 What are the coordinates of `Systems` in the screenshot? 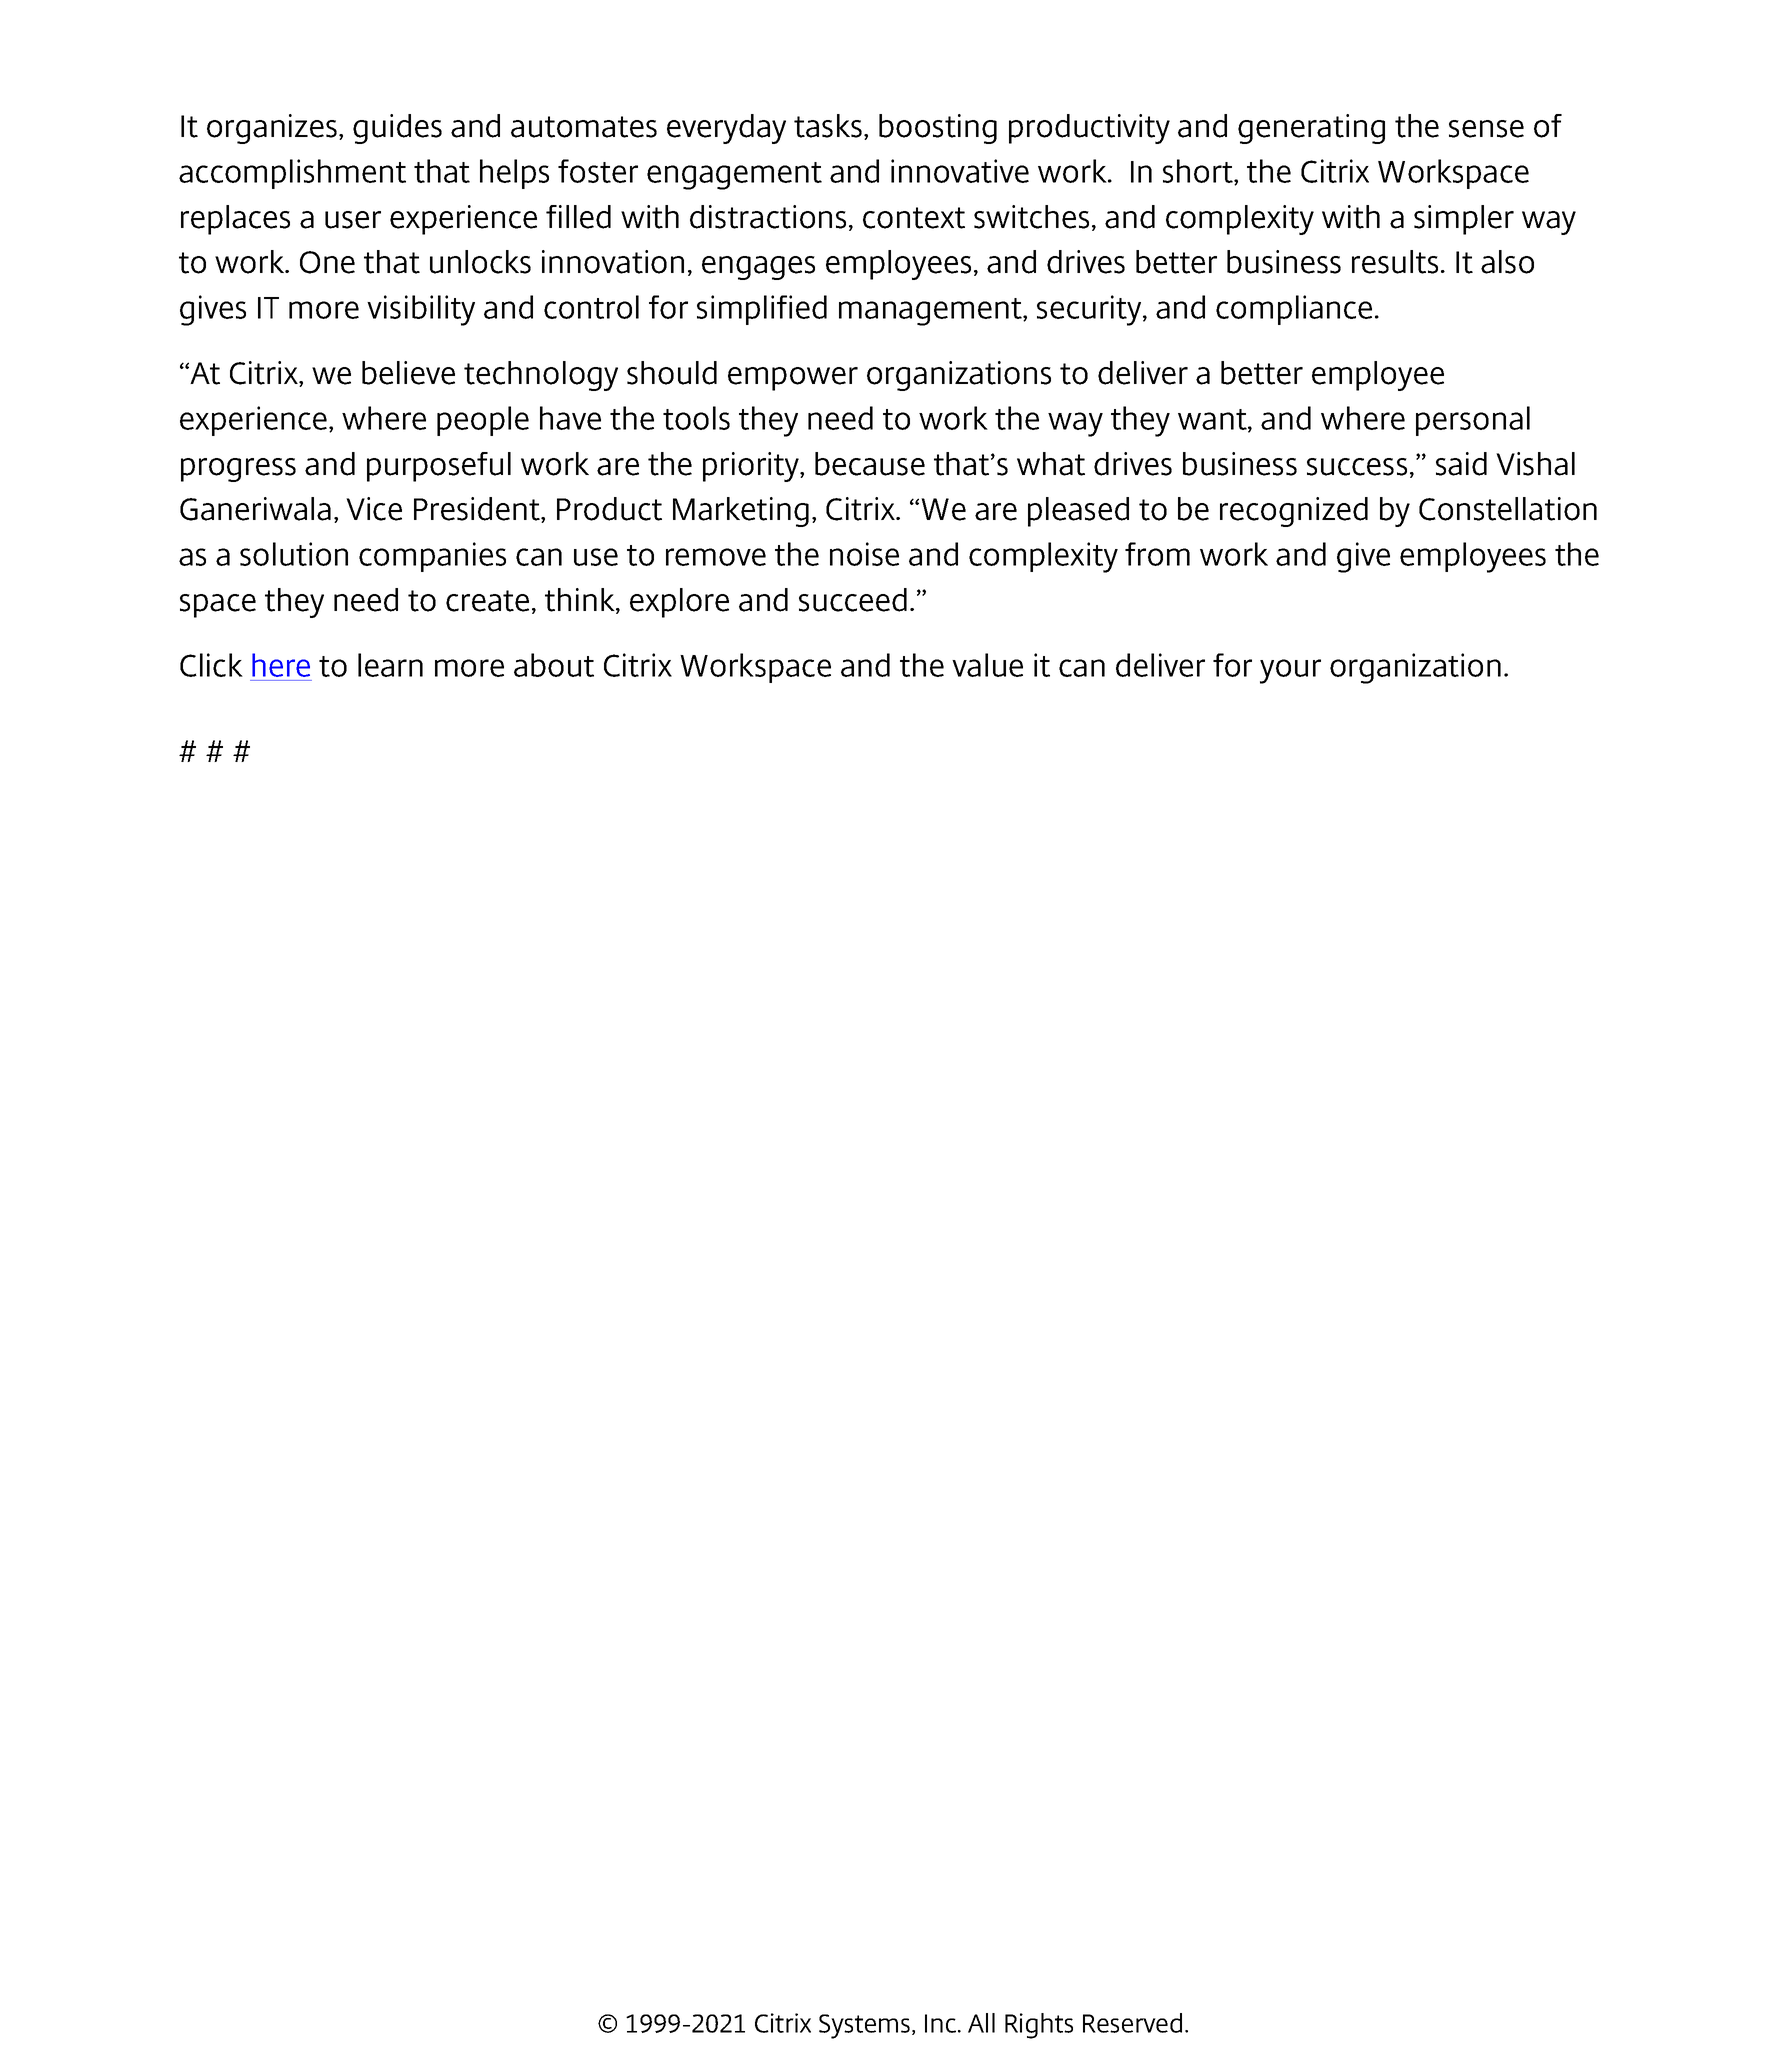 It's located at (864, 2026).
